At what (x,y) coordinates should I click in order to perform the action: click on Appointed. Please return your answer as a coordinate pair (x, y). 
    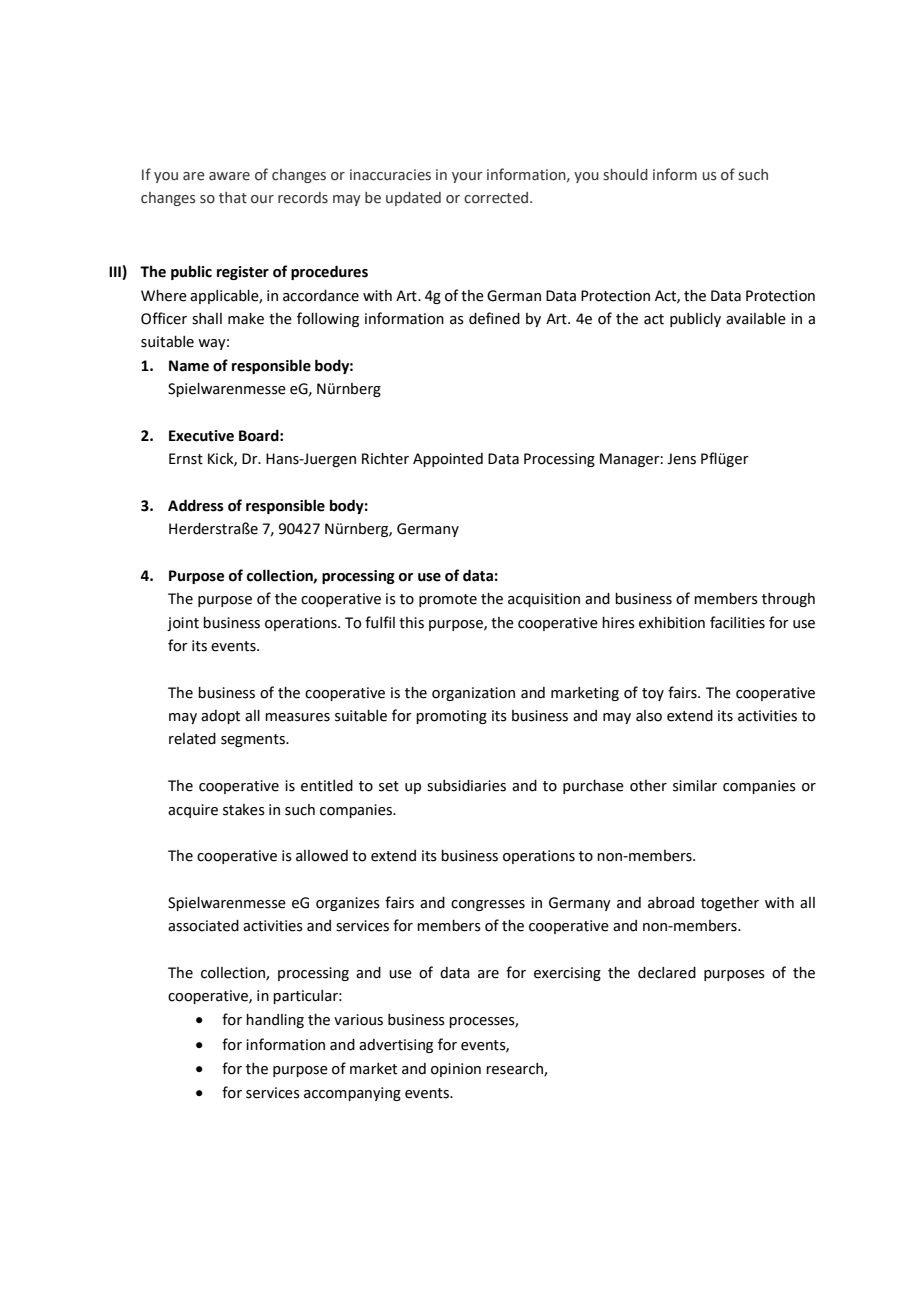
    Looking at the image, I should click on (448, 460).
